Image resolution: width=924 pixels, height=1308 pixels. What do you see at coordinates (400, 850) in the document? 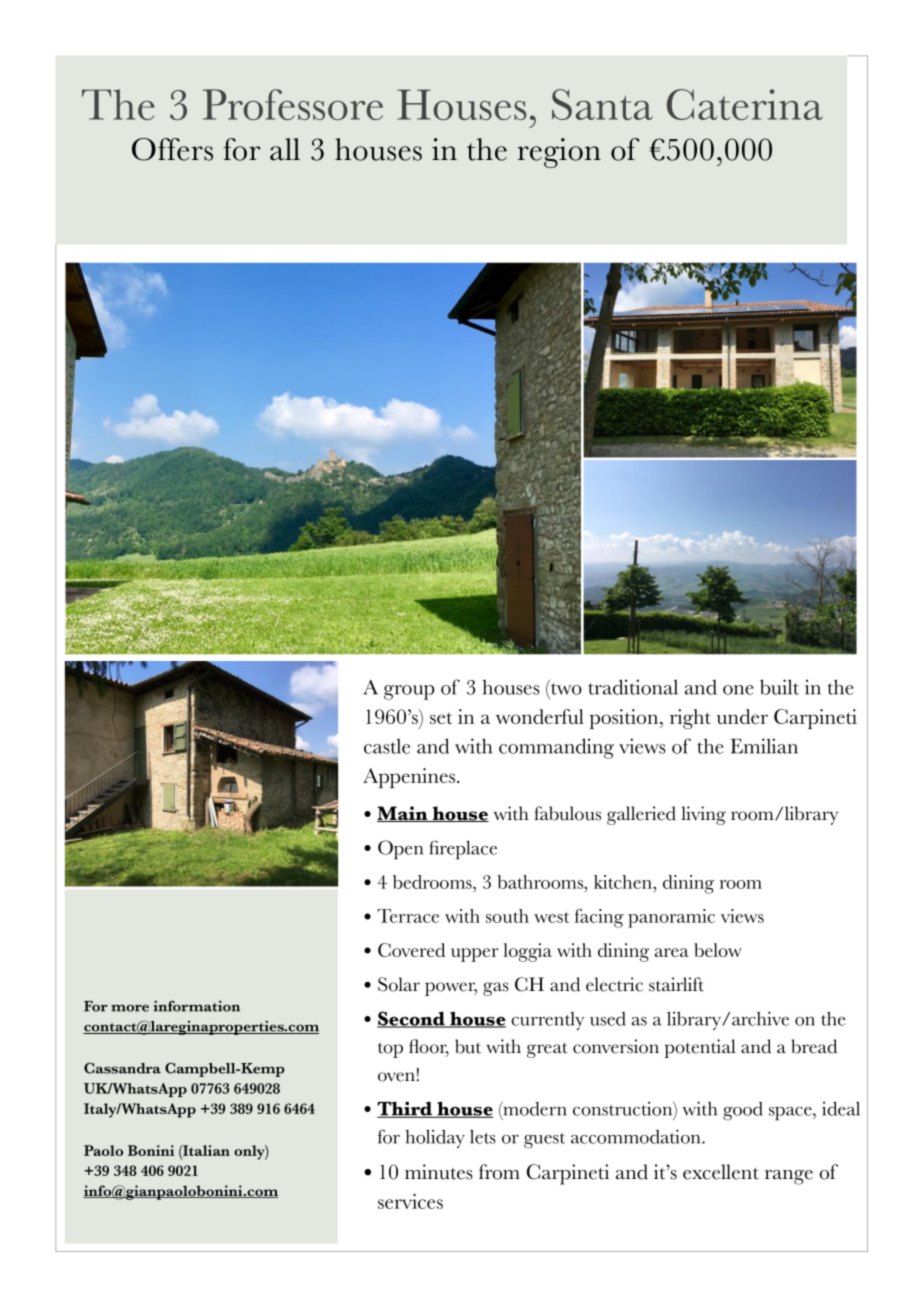
I see `Open` at bounding box center [400, 850].
